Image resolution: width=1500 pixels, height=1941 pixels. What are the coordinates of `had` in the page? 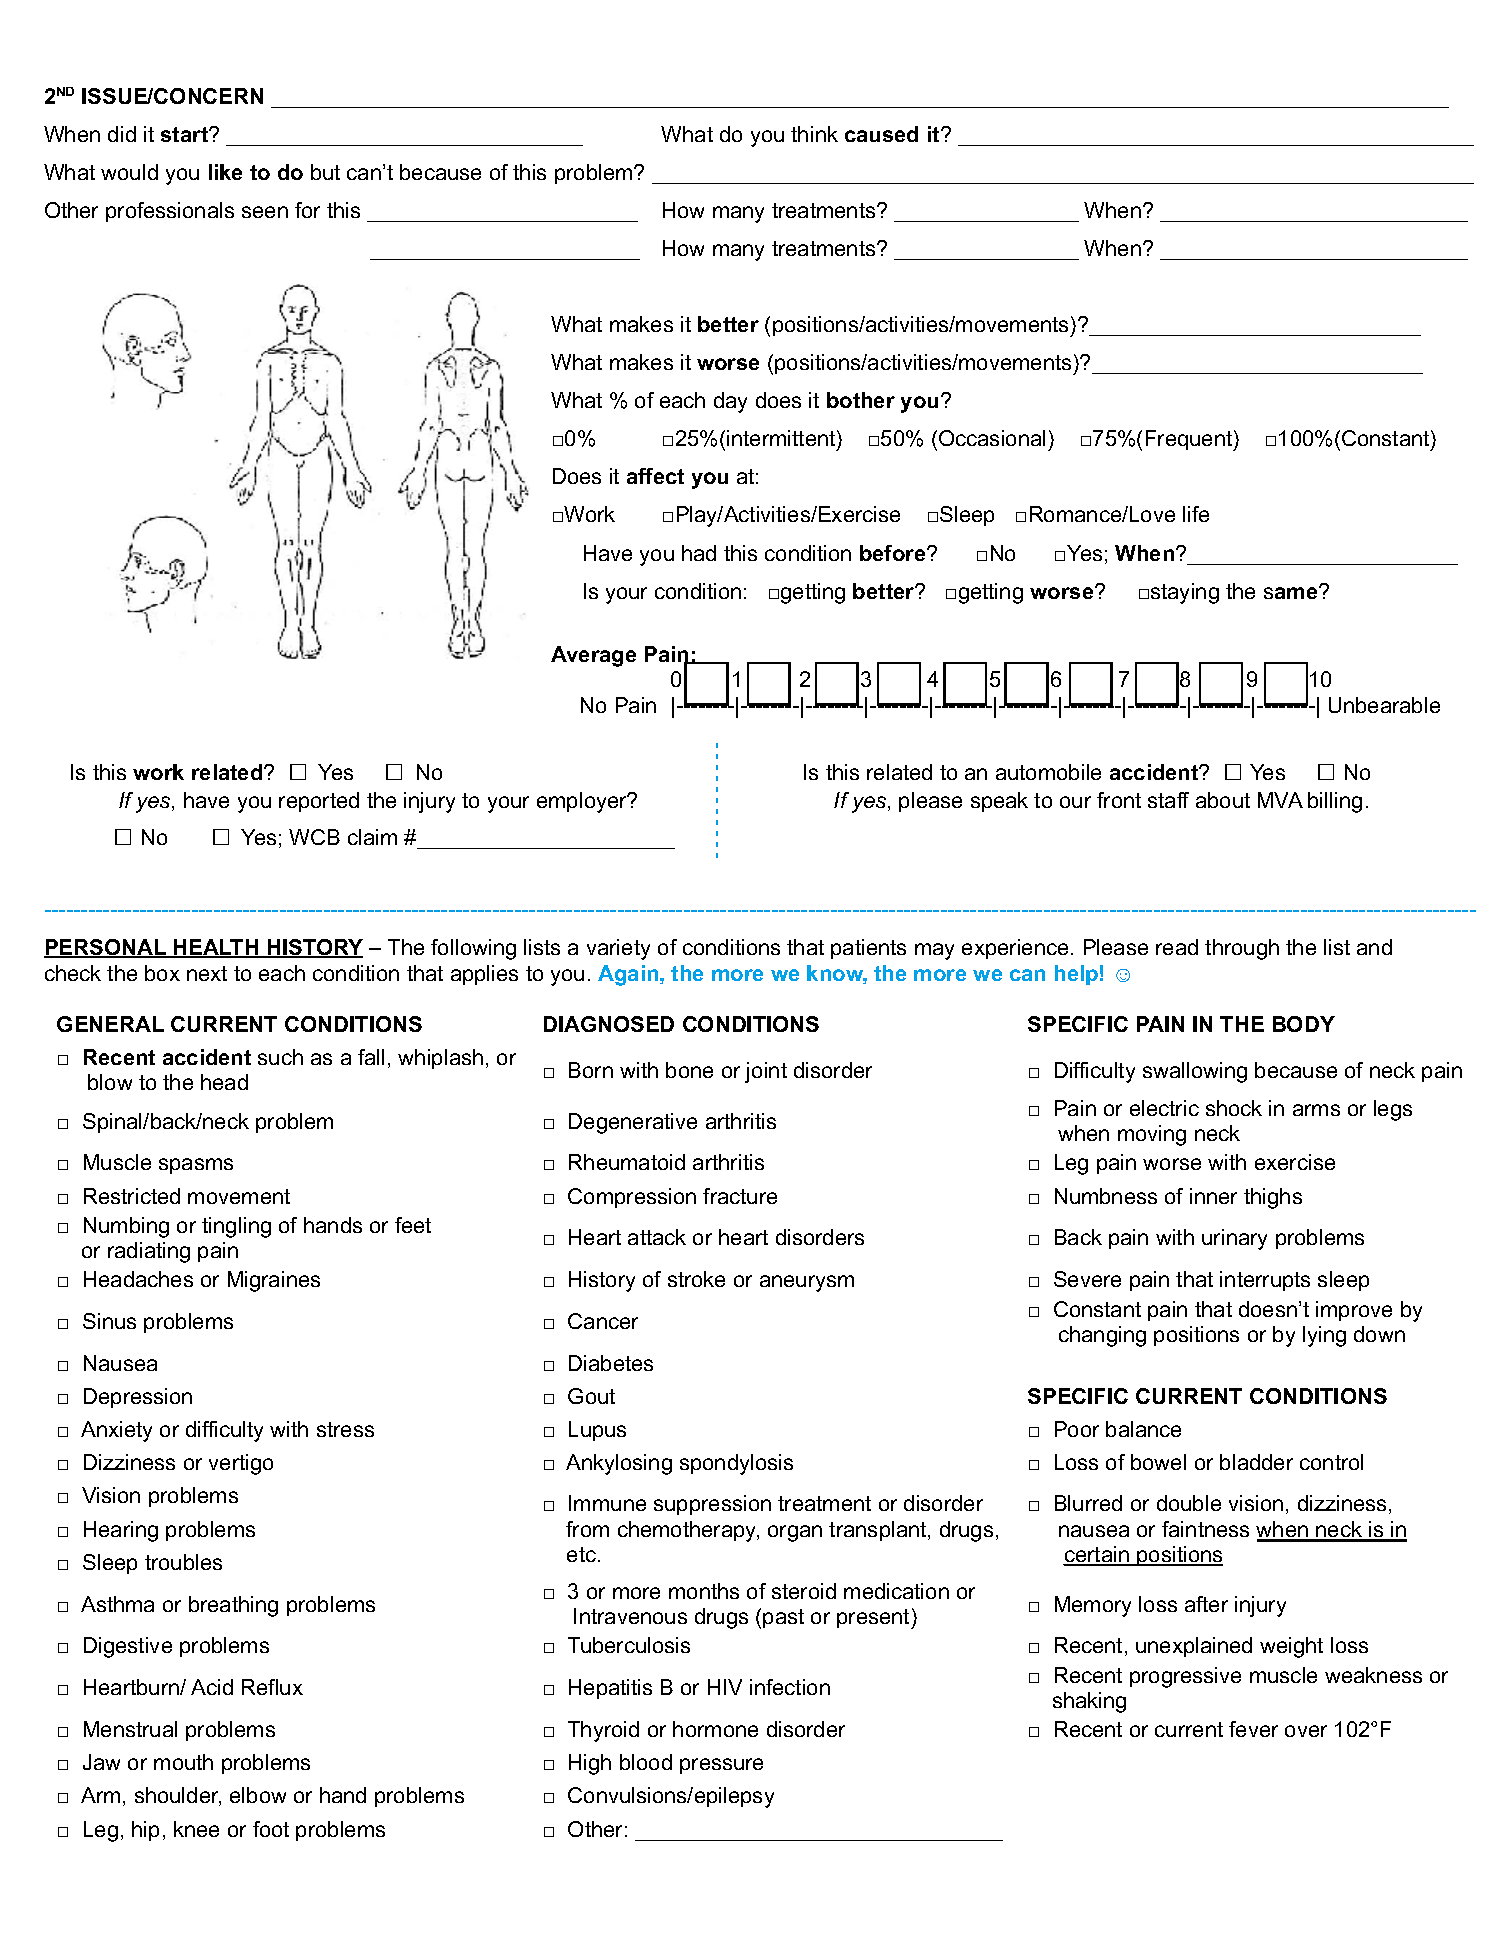 It's located at (699, 553).
